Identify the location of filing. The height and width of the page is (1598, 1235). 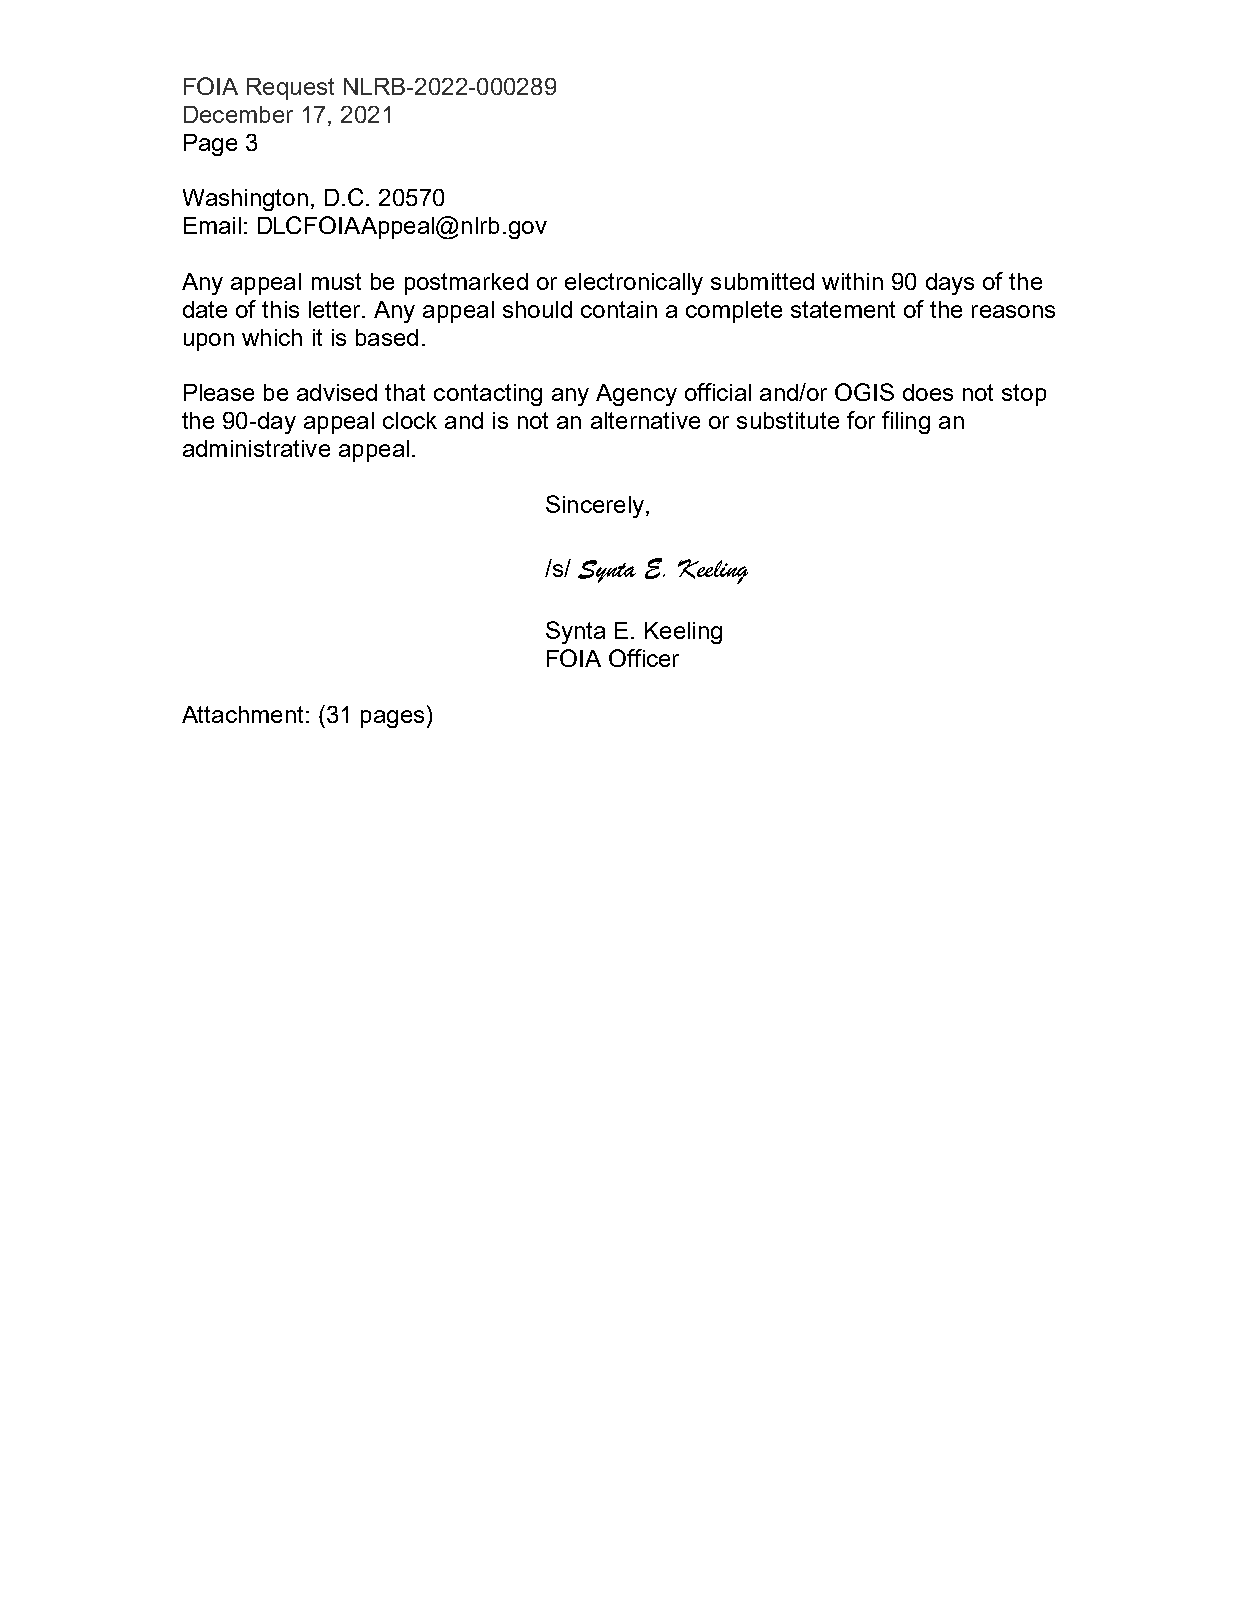
(906, 422).
